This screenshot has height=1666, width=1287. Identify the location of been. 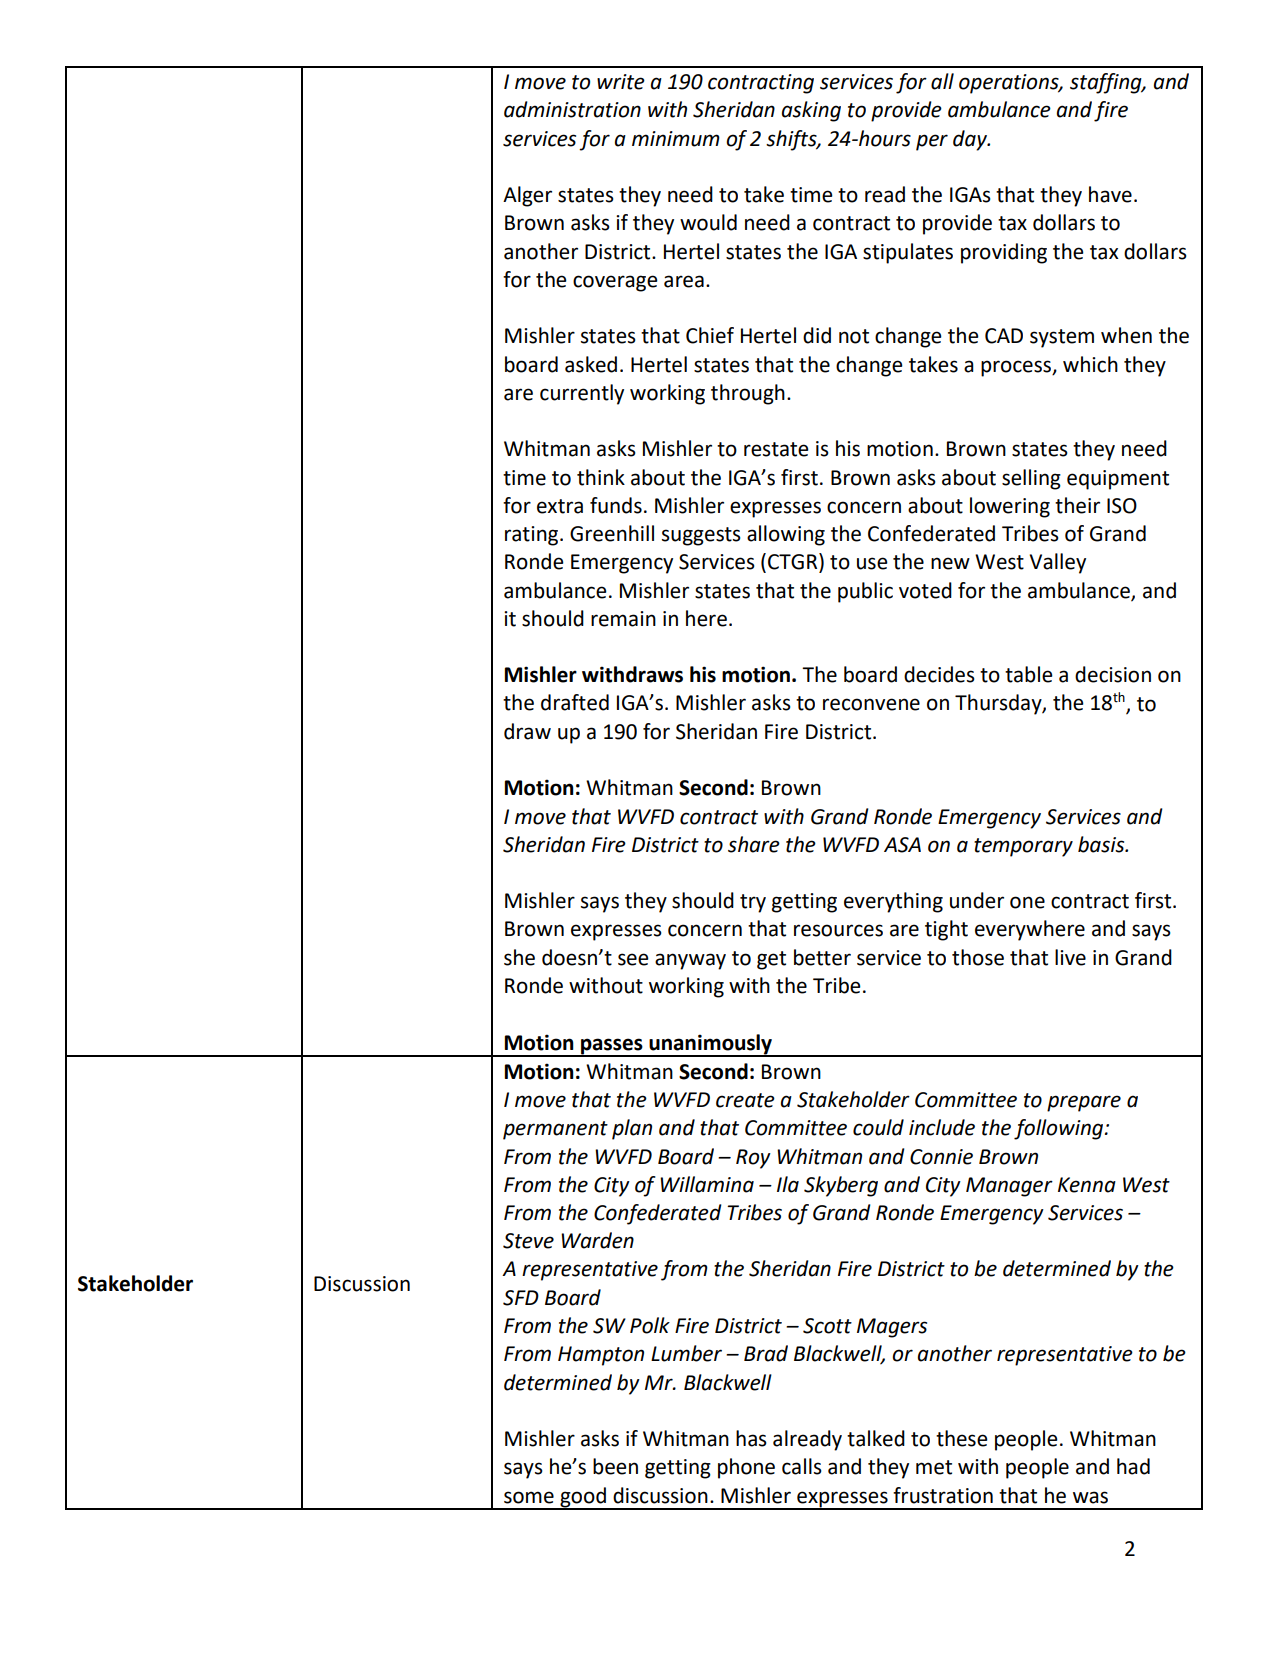
(615, 1466).
